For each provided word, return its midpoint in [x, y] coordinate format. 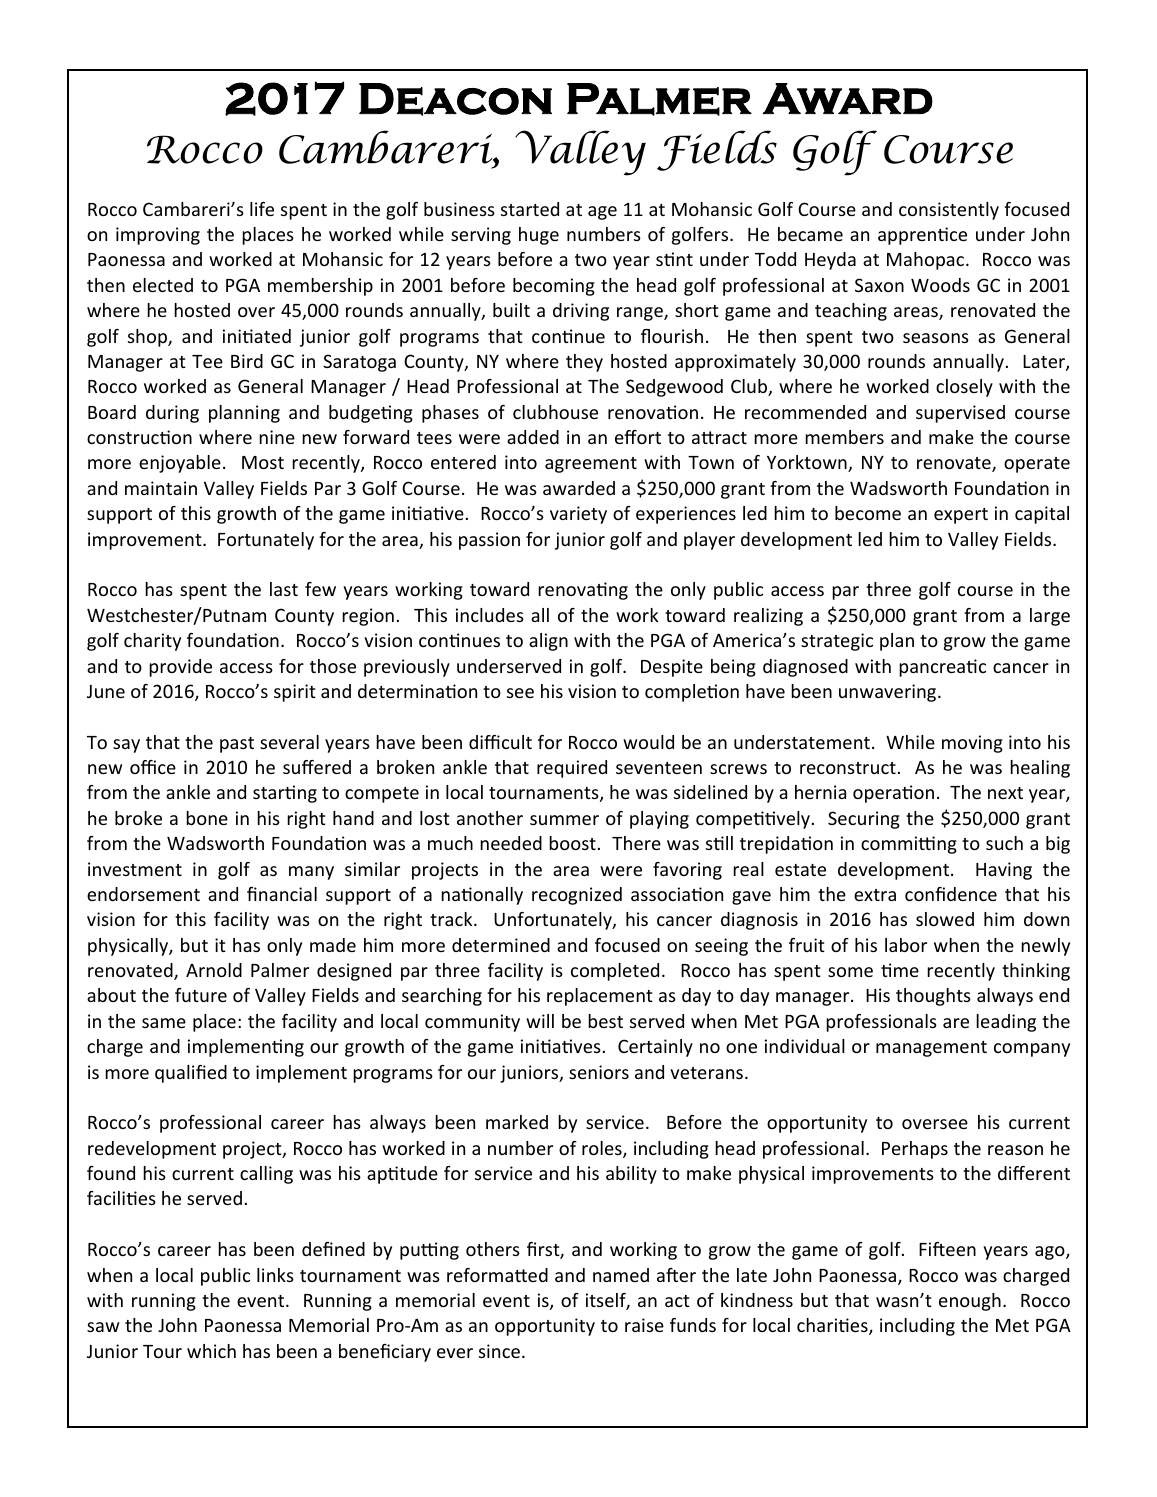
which [211, 1351]
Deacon [455, 99]
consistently [949, 211]
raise [644, 1325]
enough [970, 1302]
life [262, 209]
